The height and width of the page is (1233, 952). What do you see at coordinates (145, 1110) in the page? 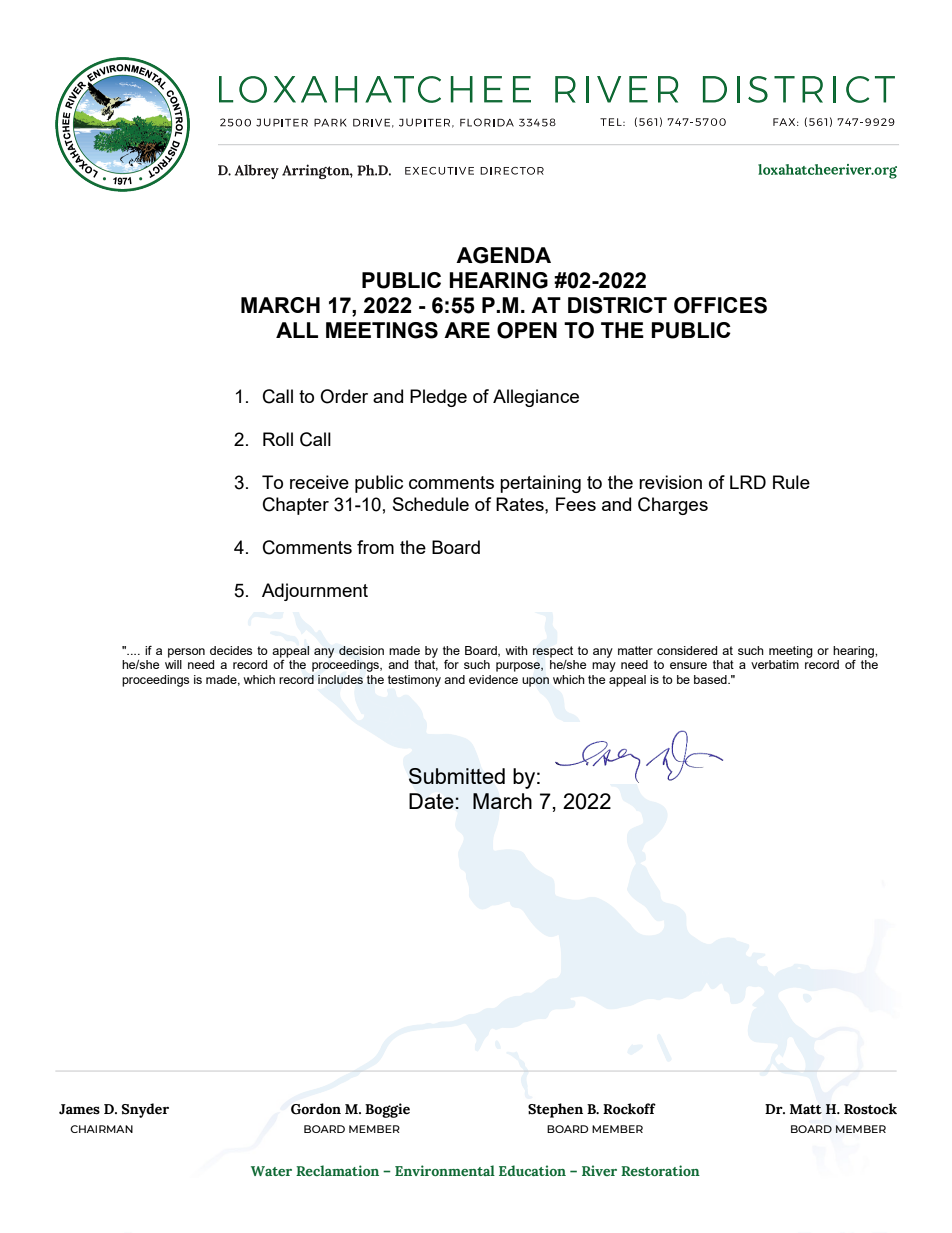
I see `Snyder` at bounding box center [145, 1110].
